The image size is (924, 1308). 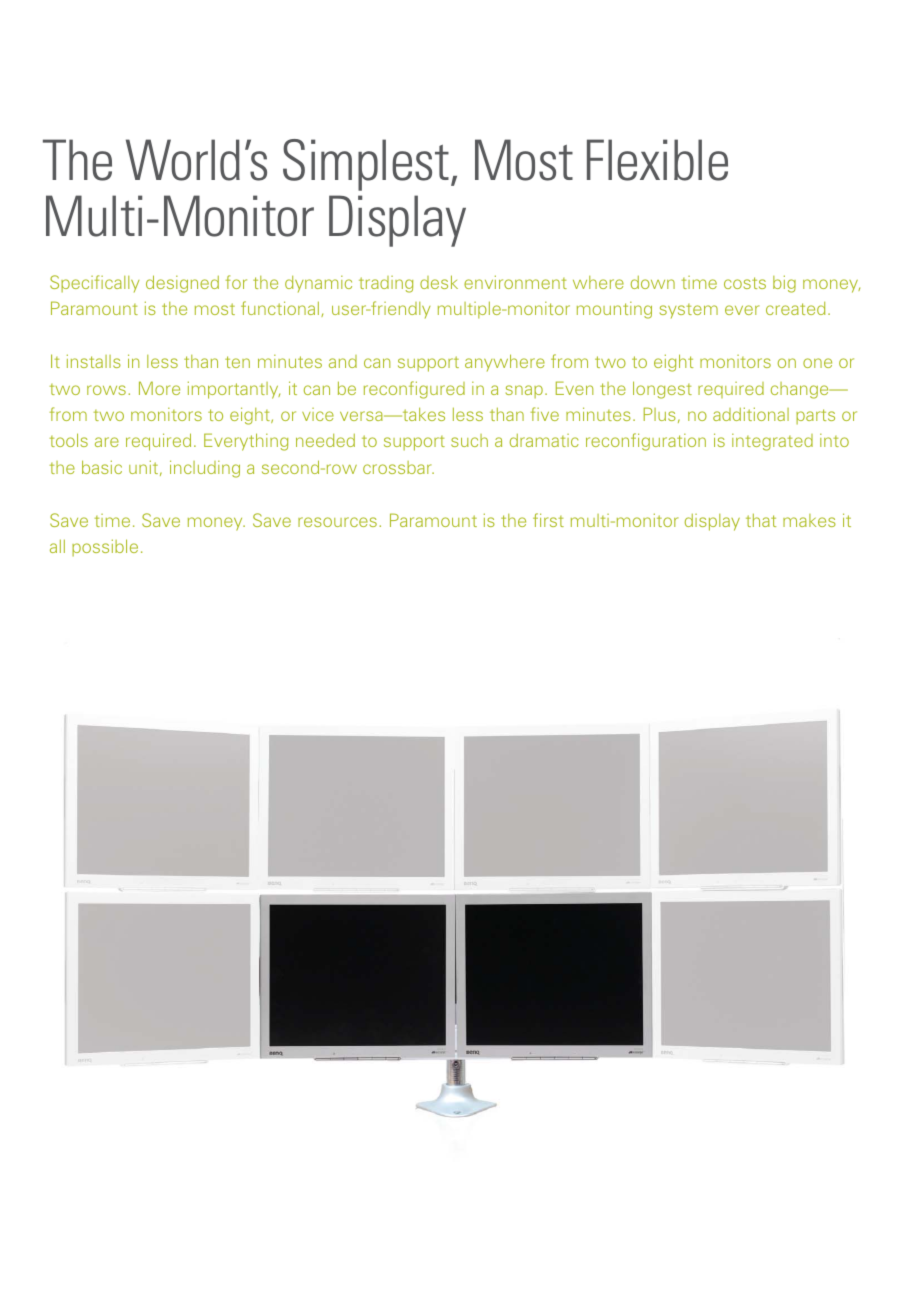 What do you see at coordinates (784, 284) in the screenshot?
I see `big` at bounding box center [784, 284].
